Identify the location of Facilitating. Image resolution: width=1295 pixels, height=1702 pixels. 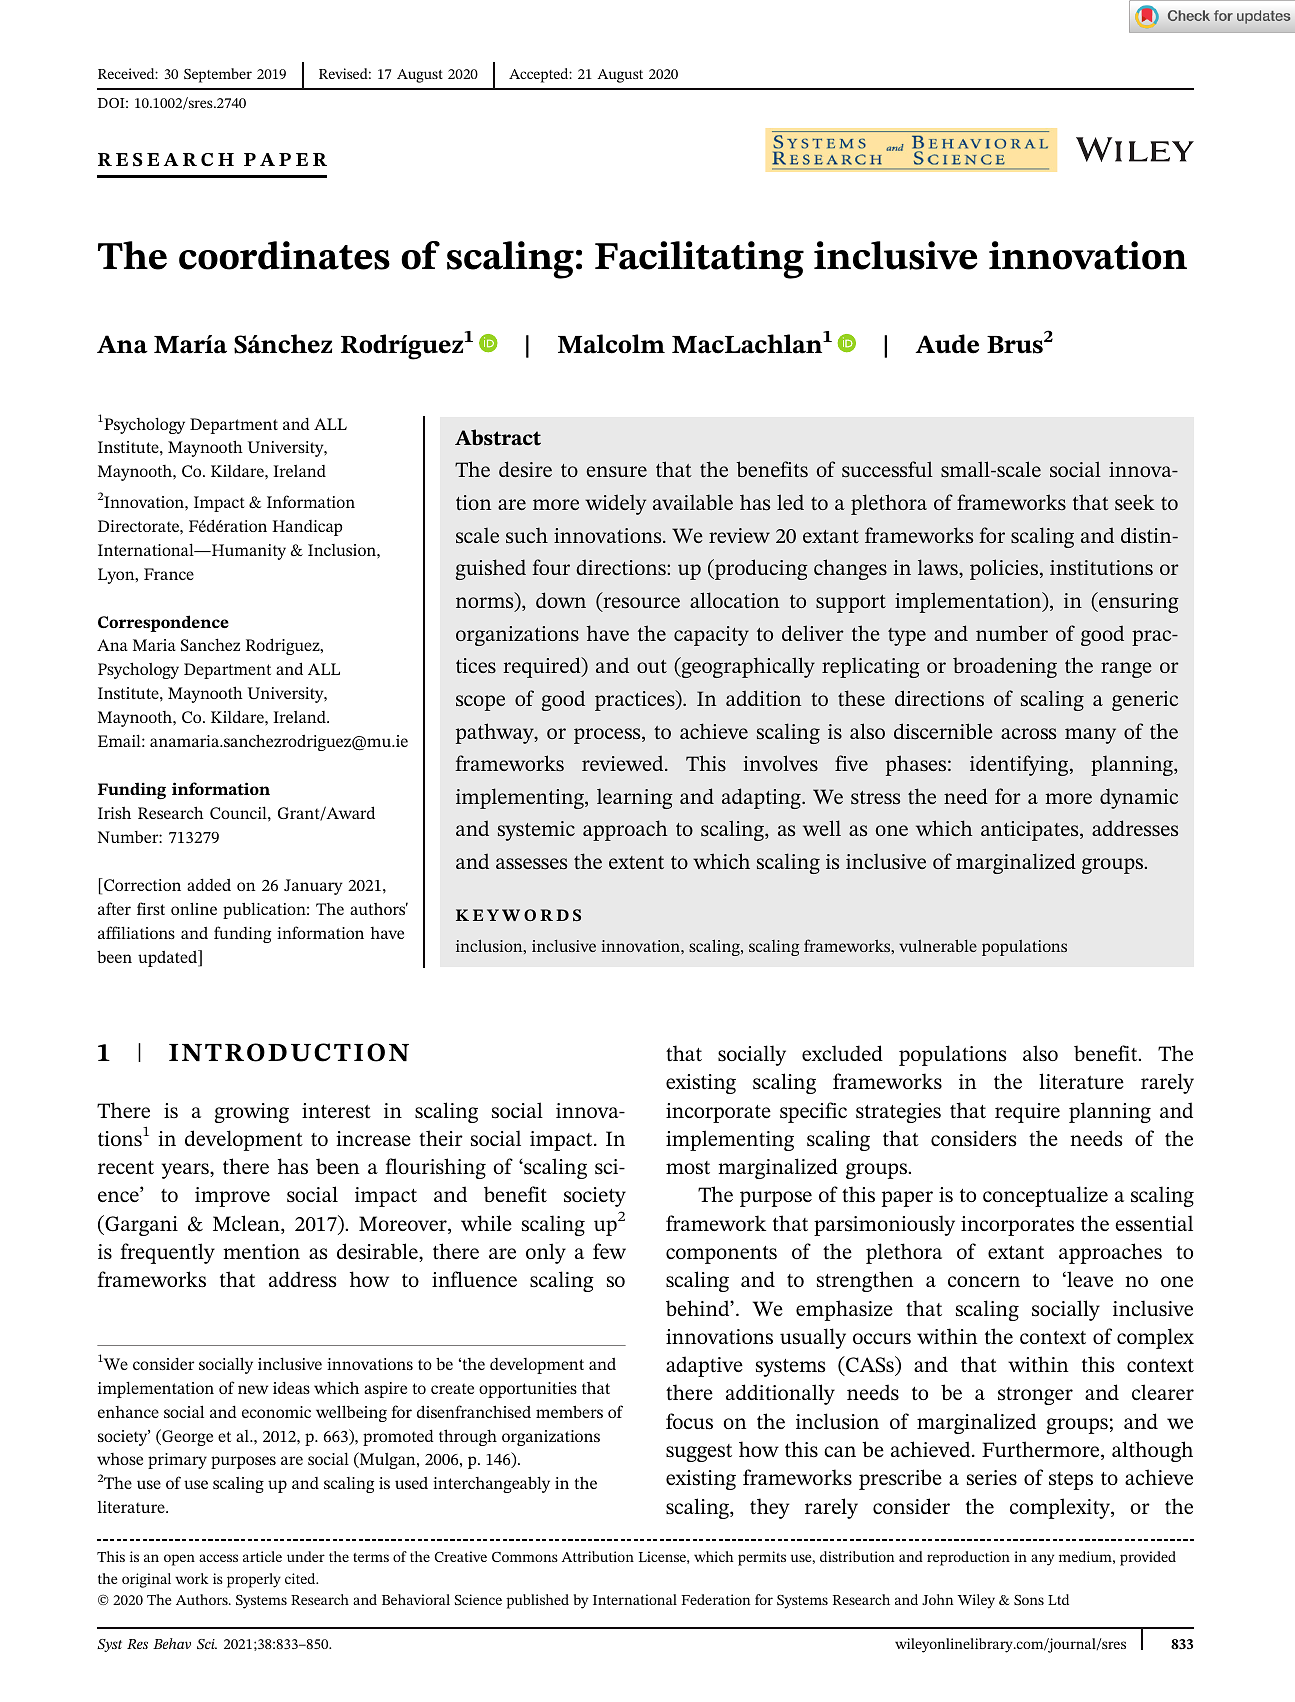
(699, 260).
